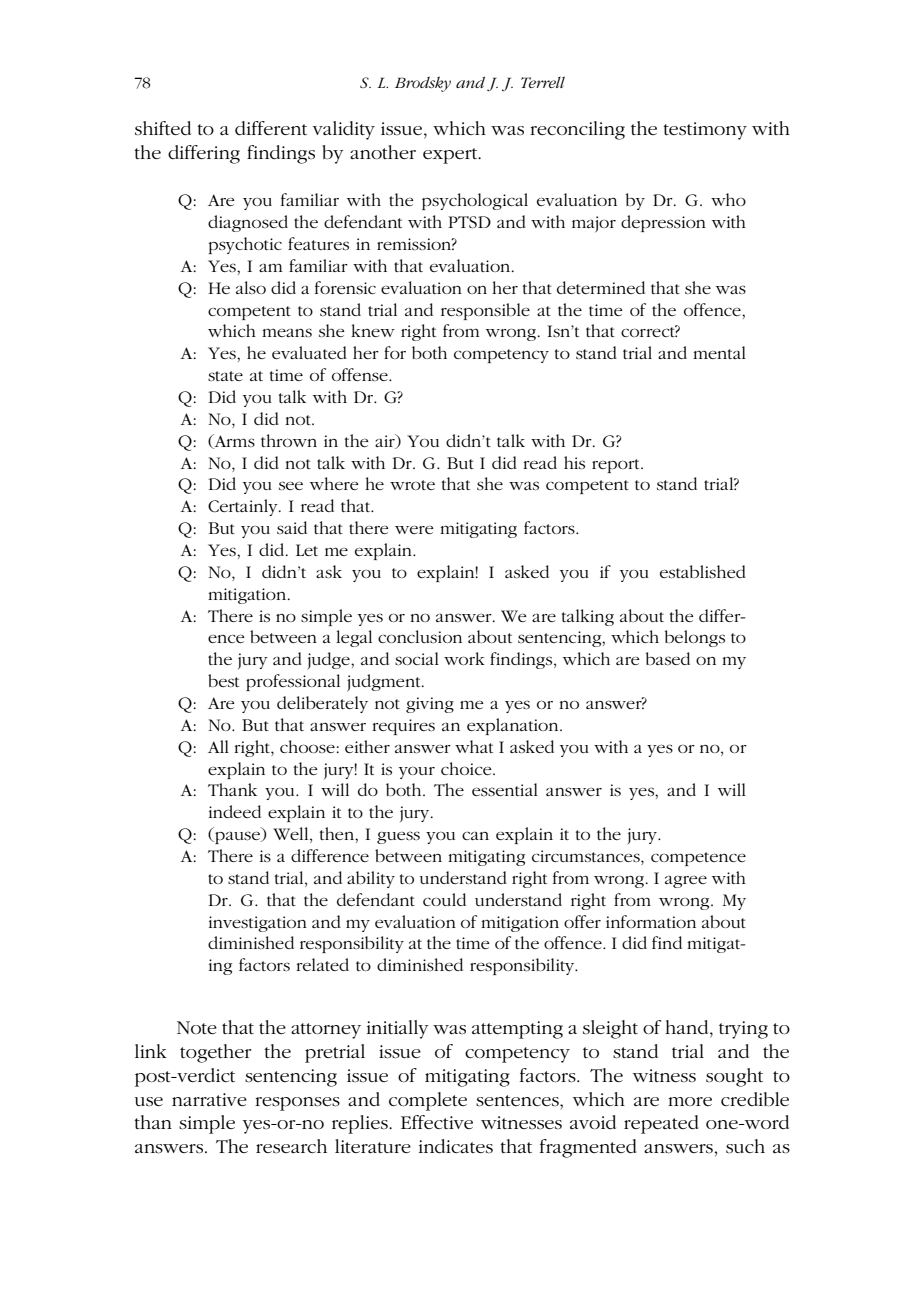 The width and height of the screenshot is (921, 1316). What do you see at coordinates (485, 311) in the screenshot?
I see `responsible` at bounding box center [485, 311].
